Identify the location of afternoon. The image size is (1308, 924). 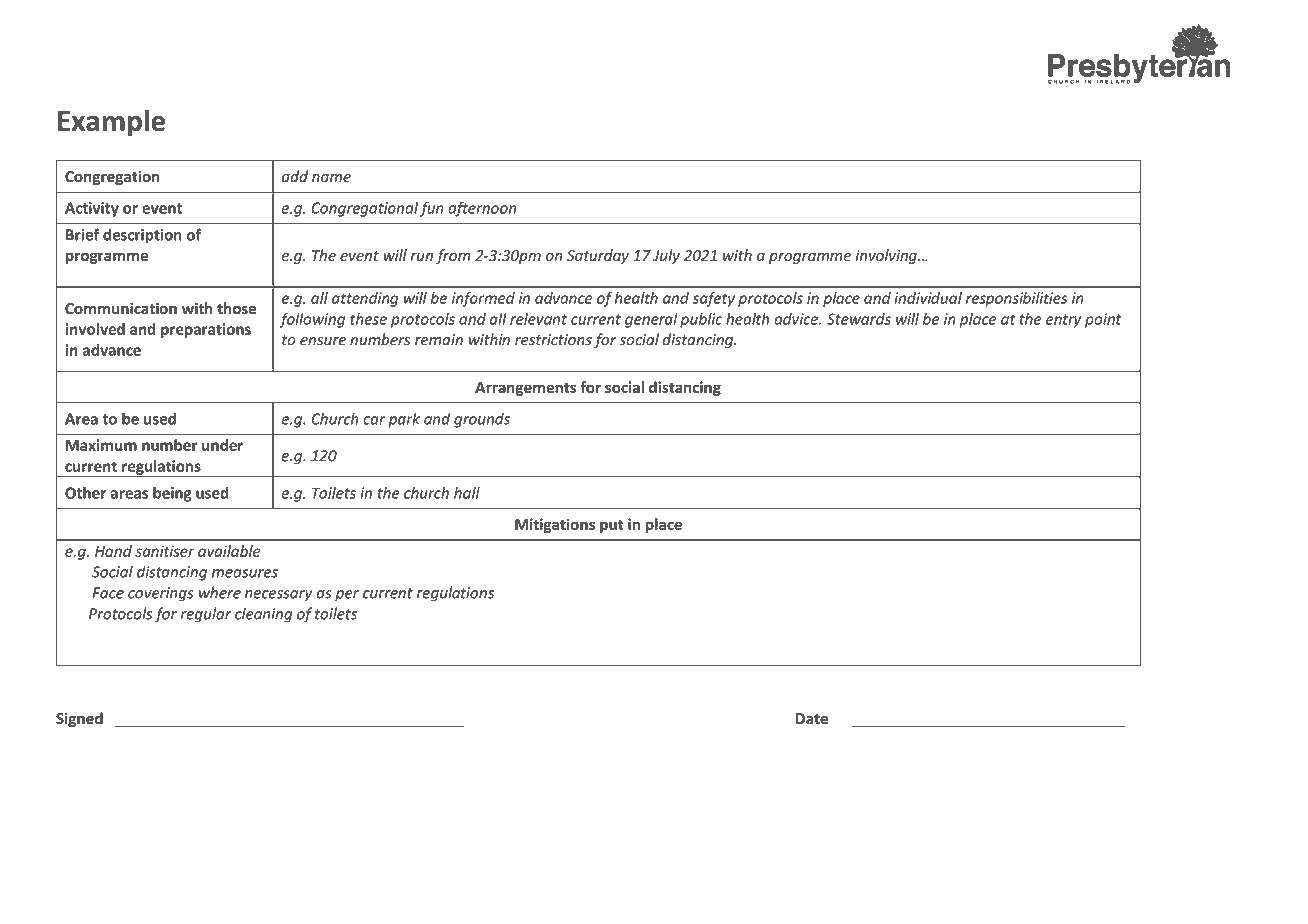
(482, 209).
